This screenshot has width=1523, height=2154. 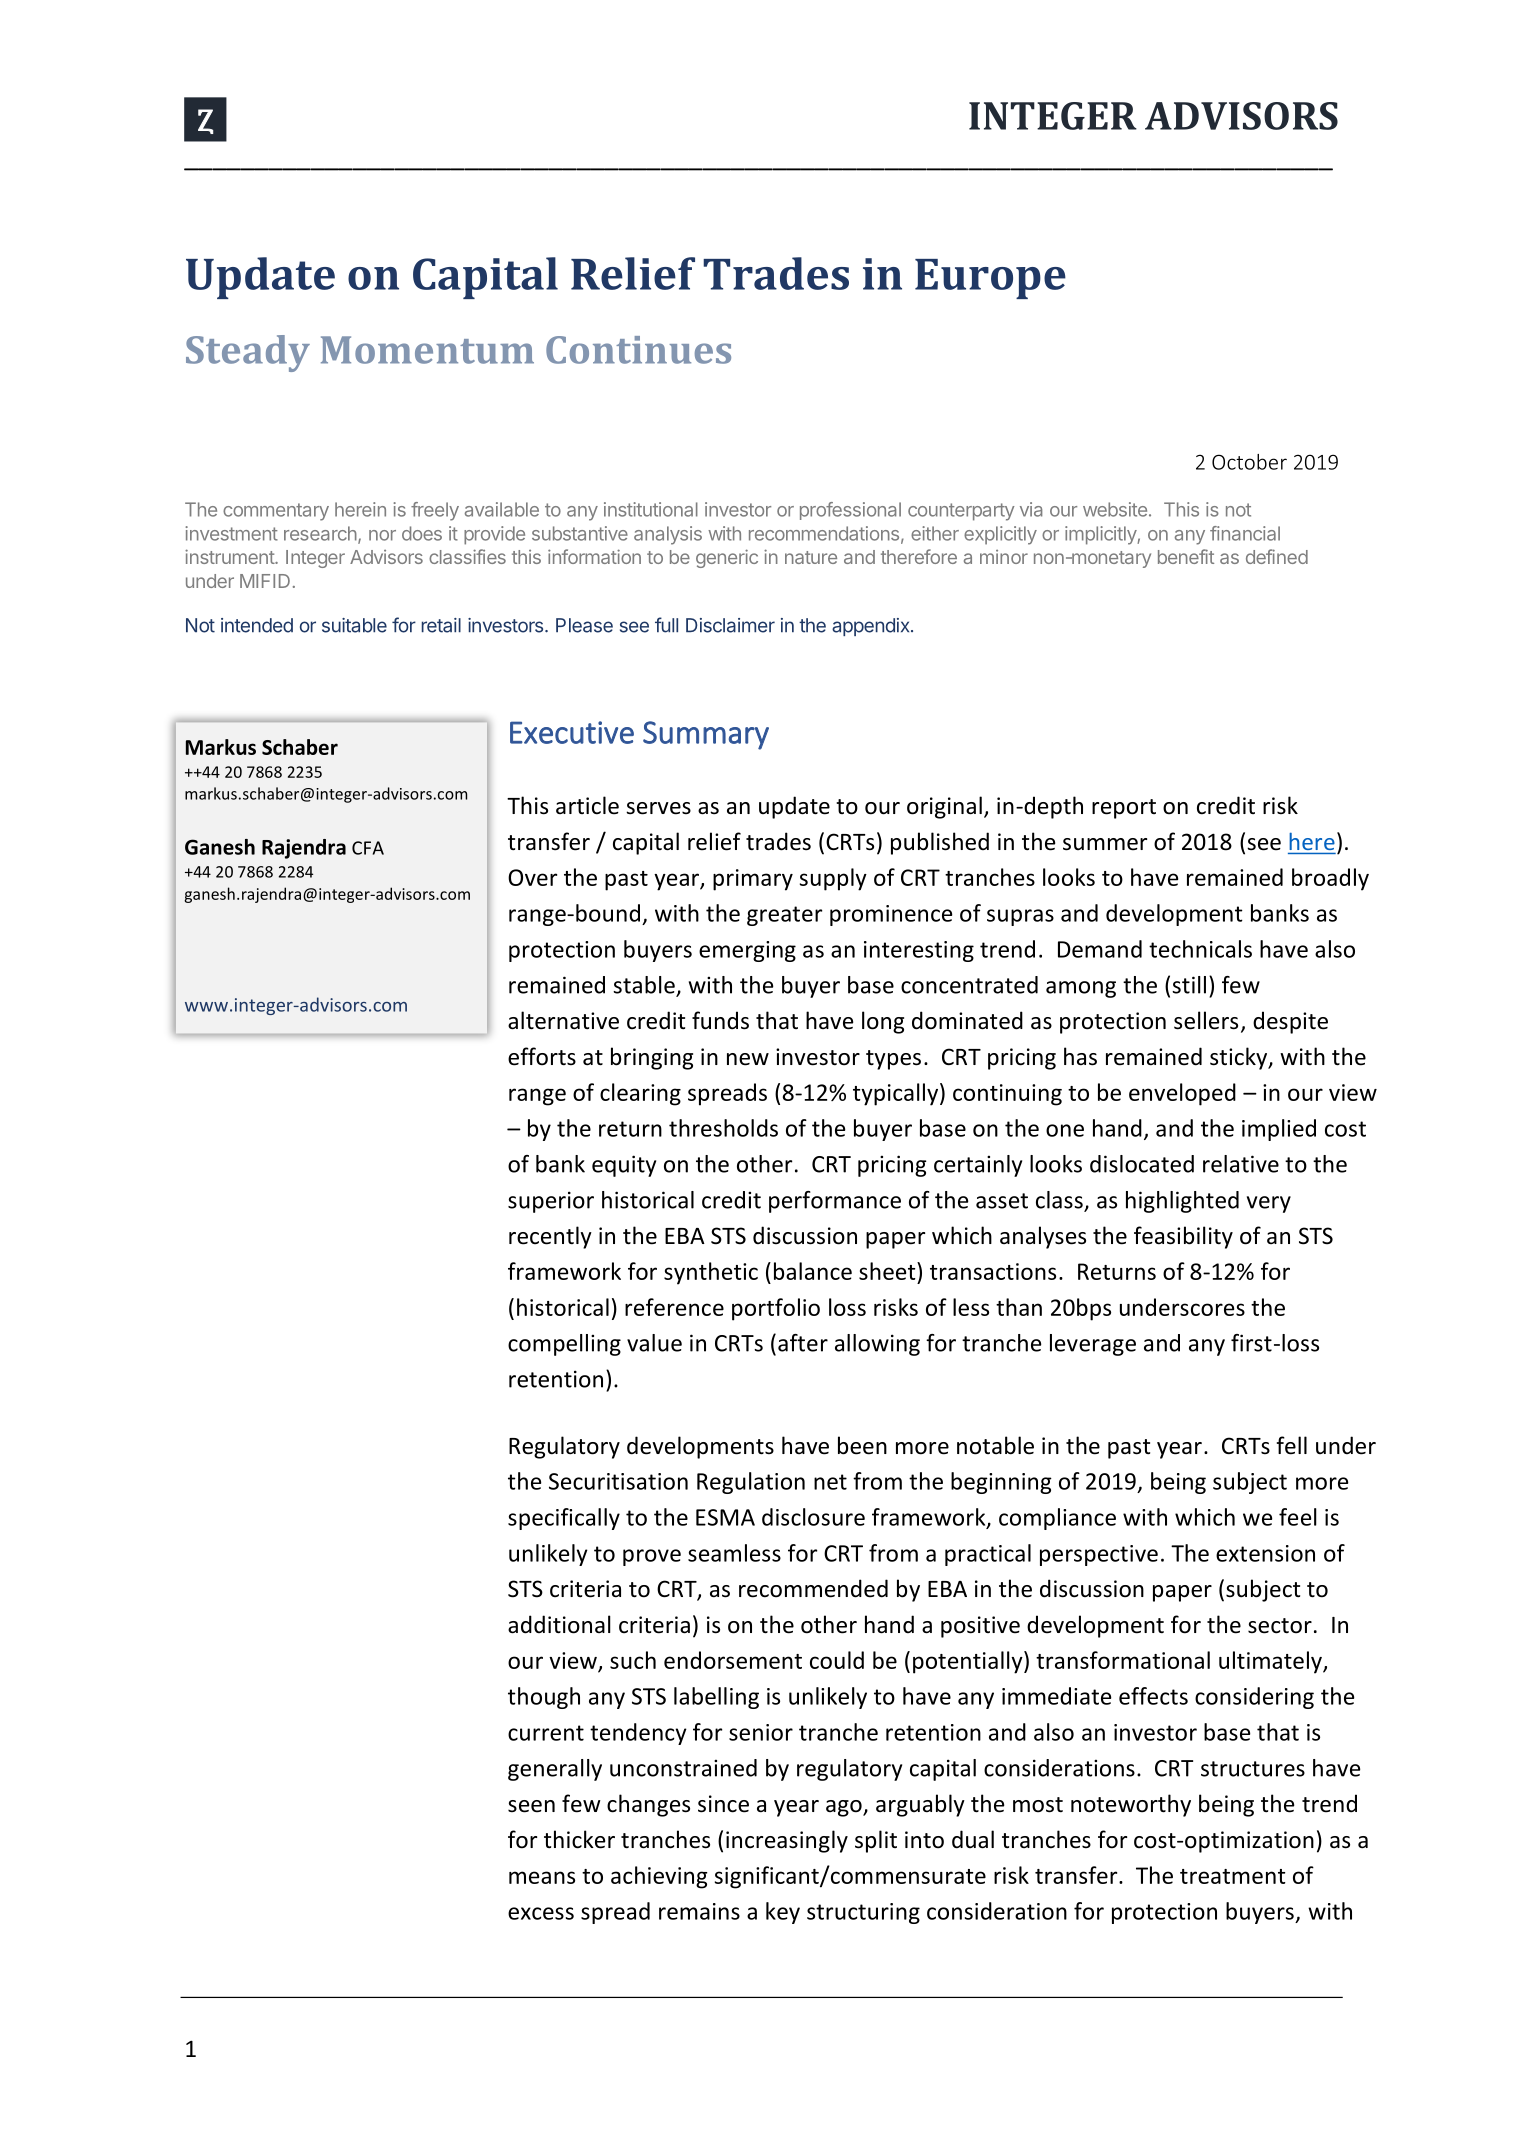 What do you see at coordinates (748, 1059) in the screenshot?
I see `new` at bounding box center [748, 1059].
